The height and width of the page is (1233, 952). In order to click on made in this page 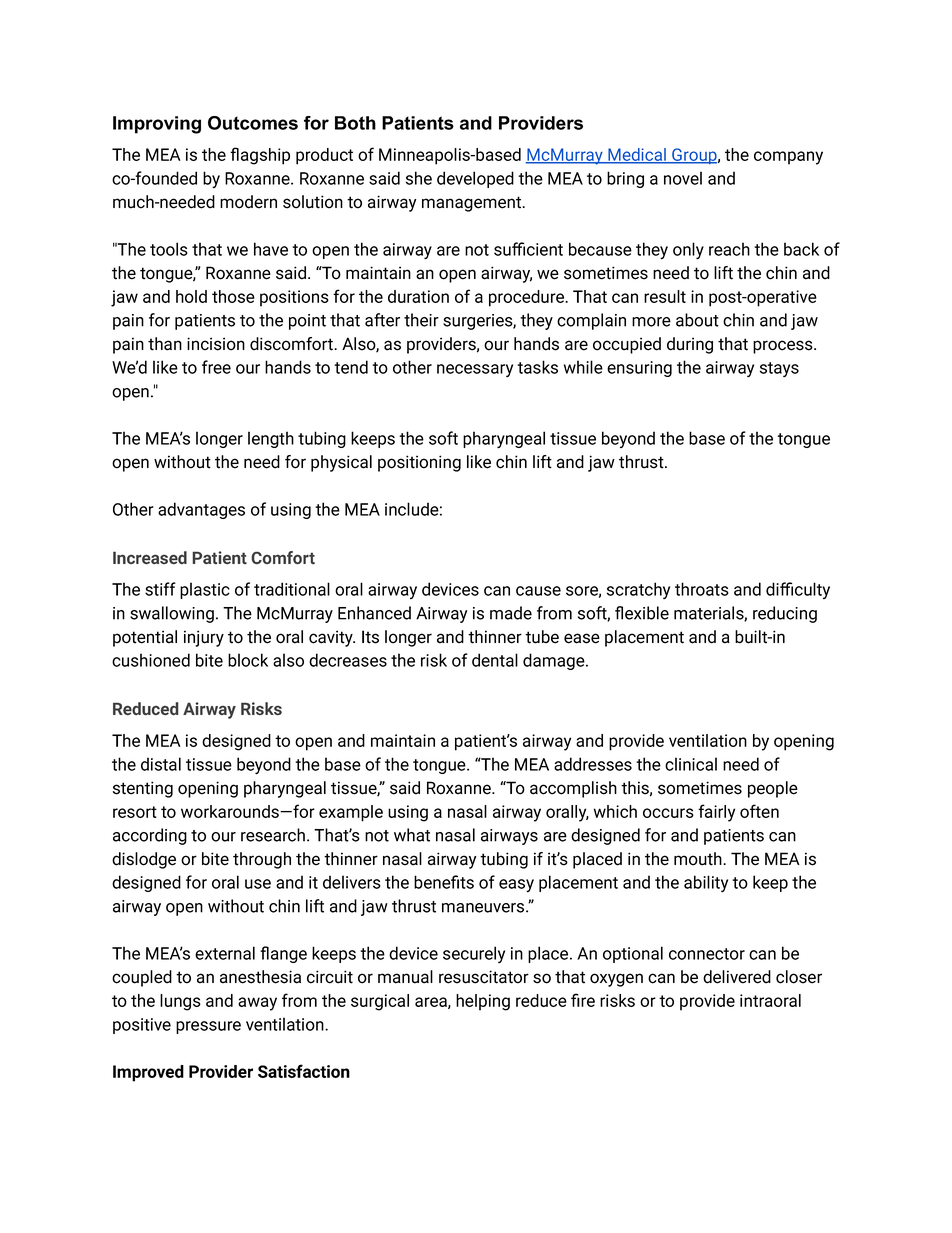, I will do `click(511, 613)`.
